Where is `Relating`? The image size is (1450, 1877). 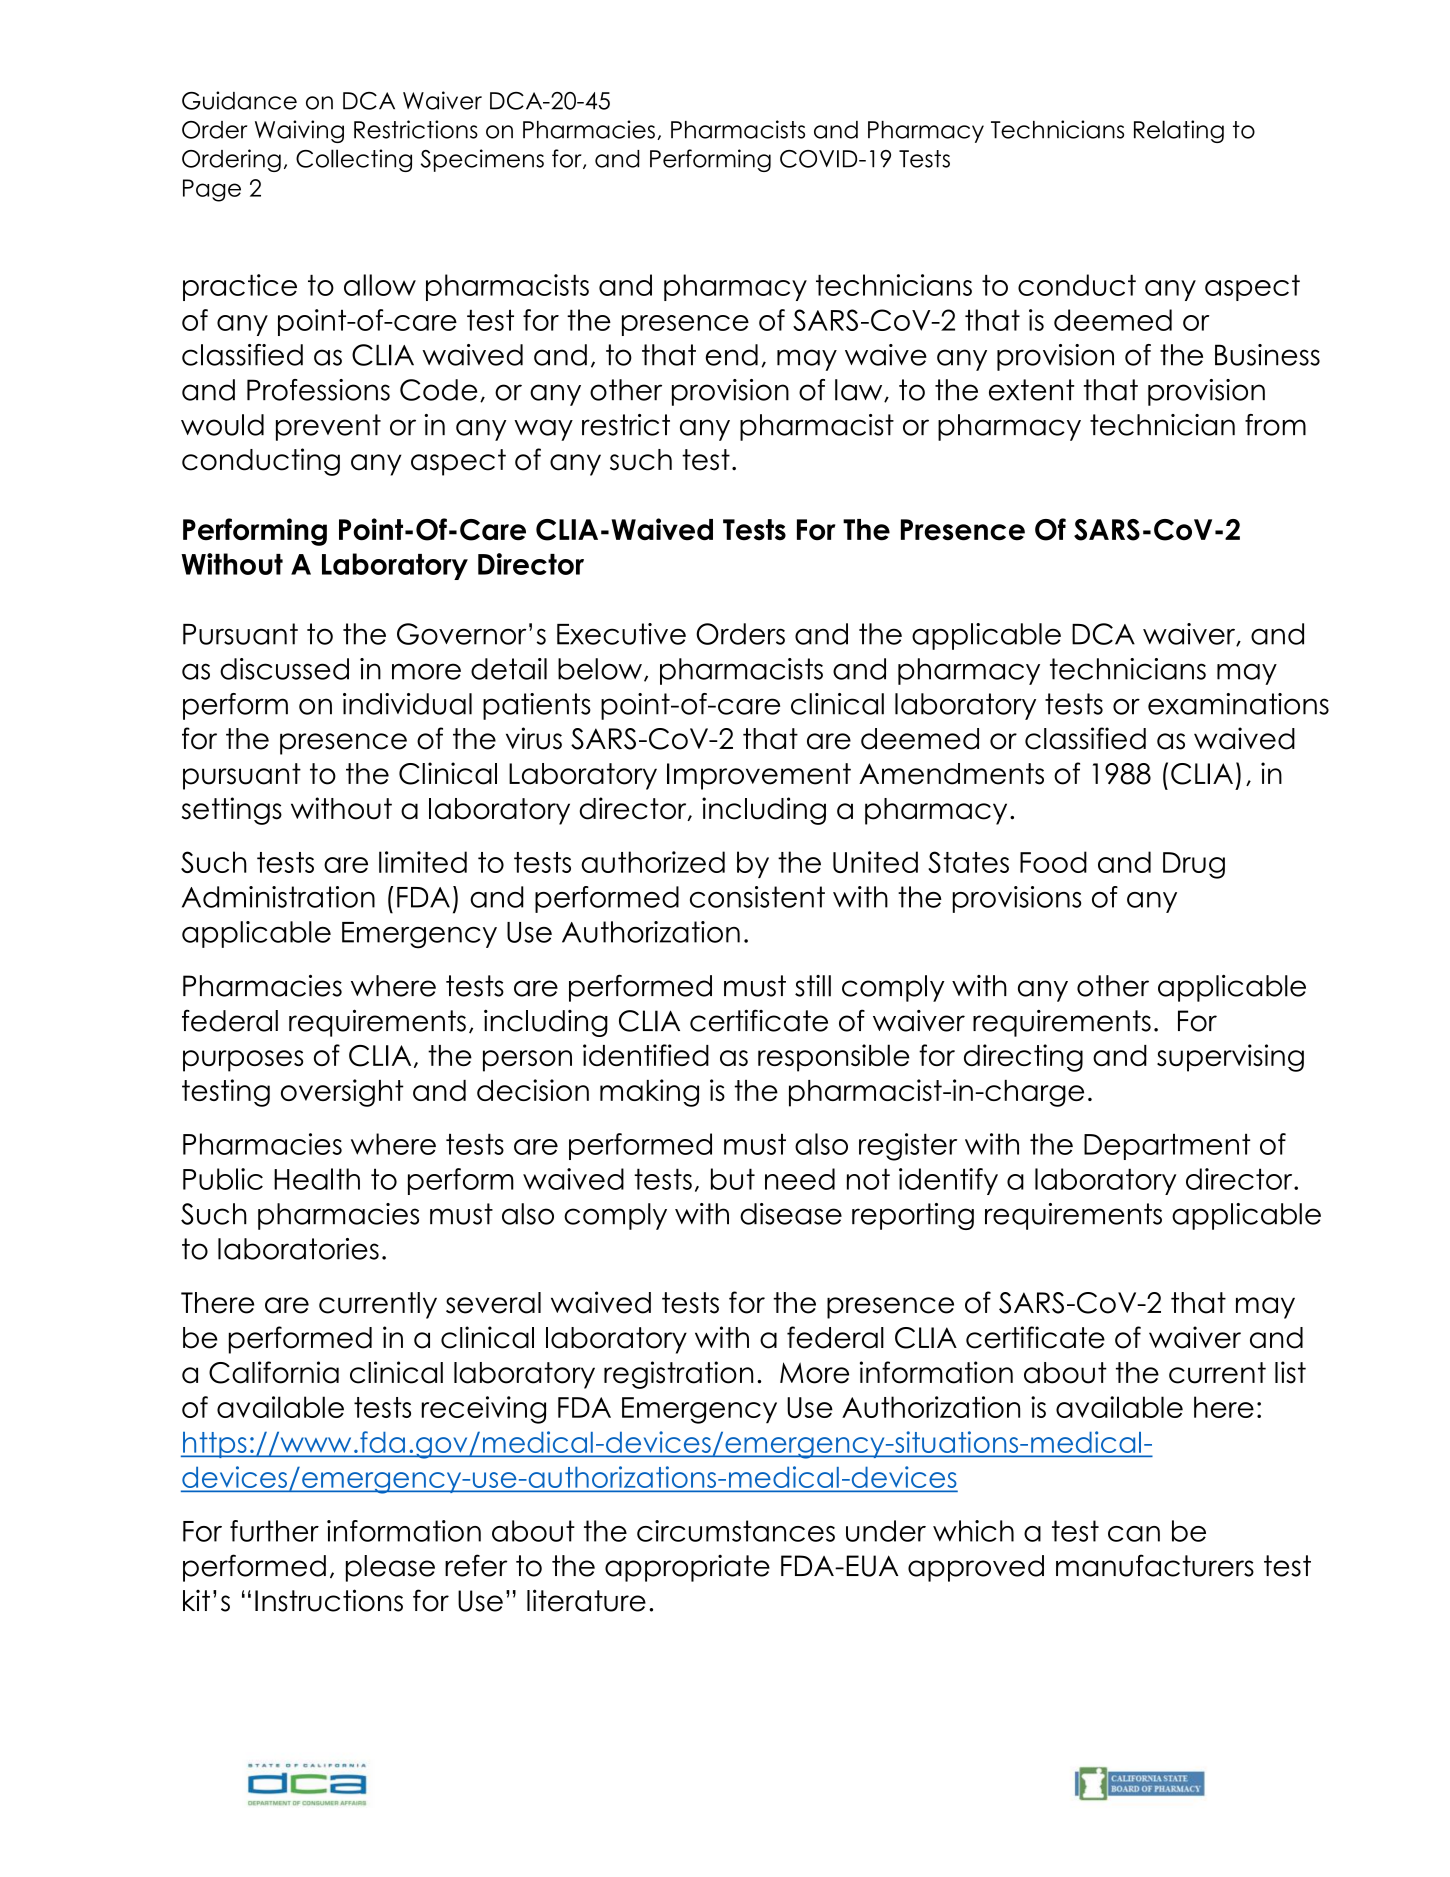 Relating is located at coordinates (1179, 131).
